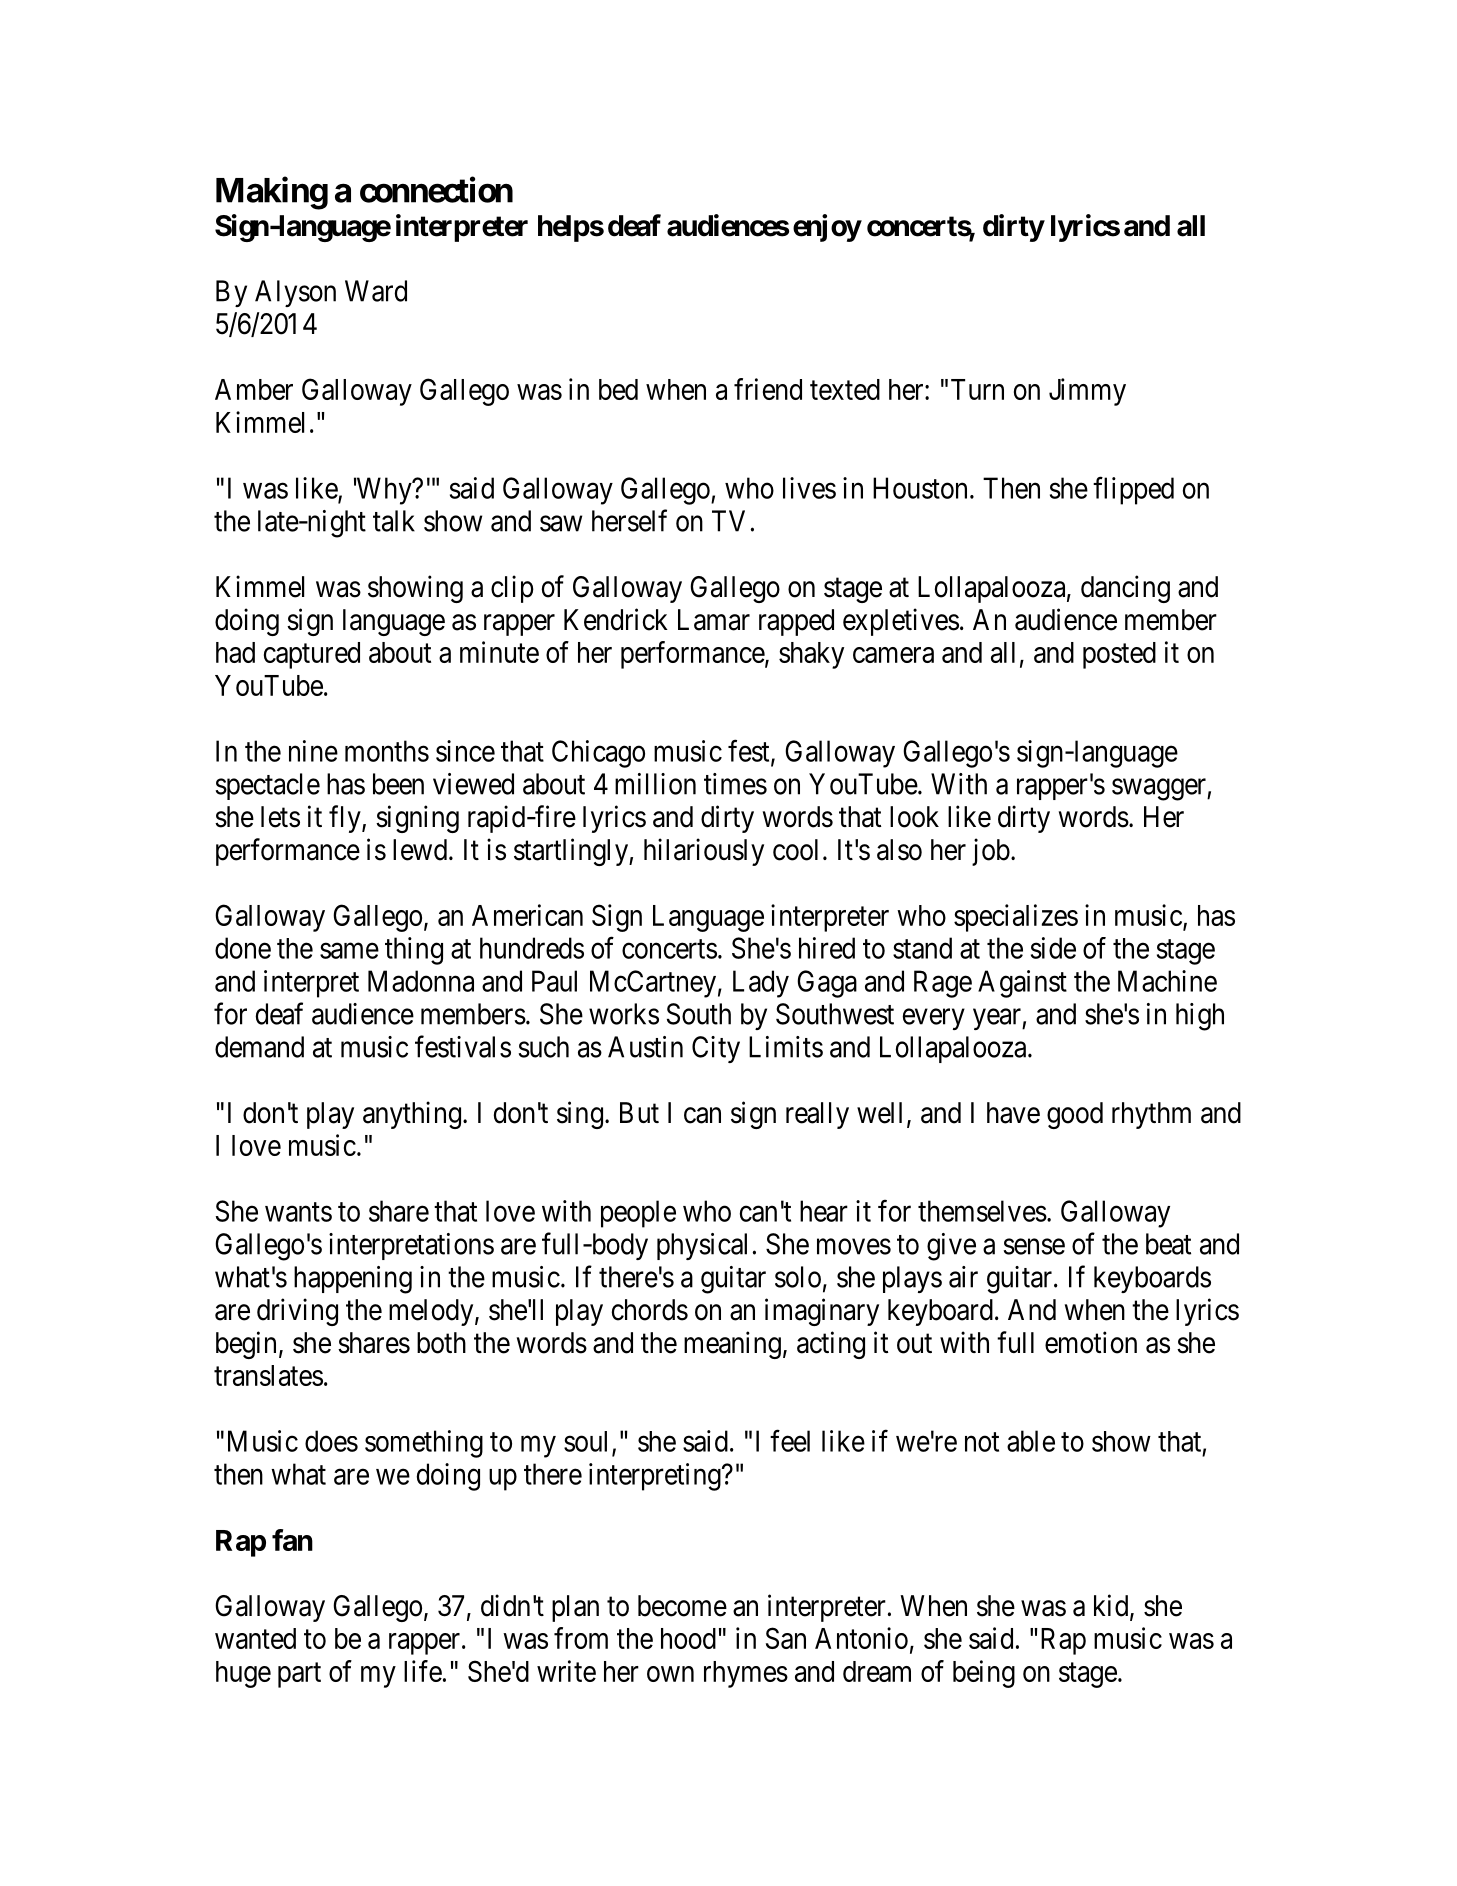 This screenshot has height=1886, width=1457. I want to click on demand, so click(259, 1047).
